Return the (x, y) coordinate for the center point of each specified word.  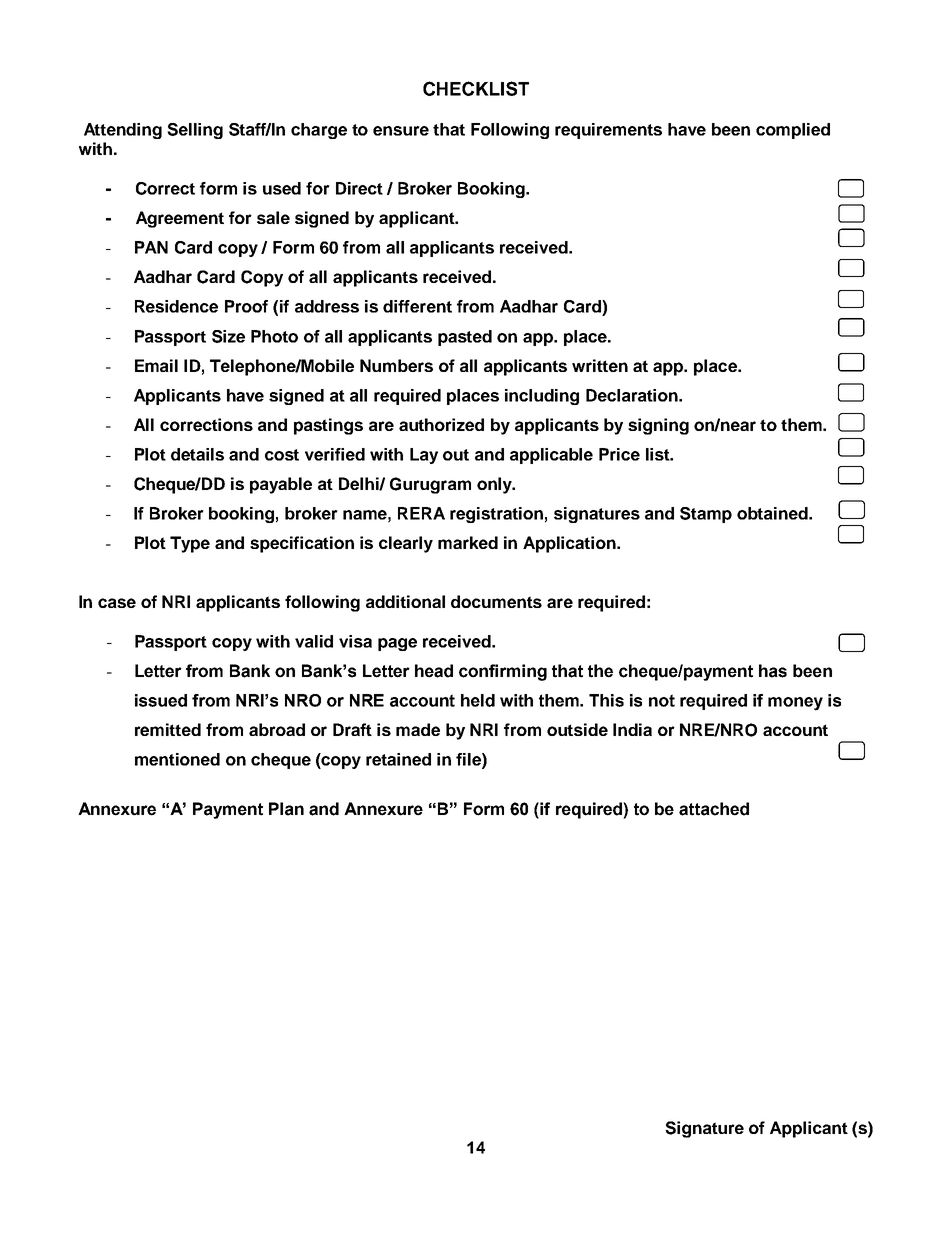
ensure (401, 131)
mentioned (177, 759)
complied (793, 131)
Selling (195, 131)
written (600, 365)
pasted (465, 338)
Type (190, 544)
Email (156, 365)
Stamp (706, 515)
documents (496, 601)
